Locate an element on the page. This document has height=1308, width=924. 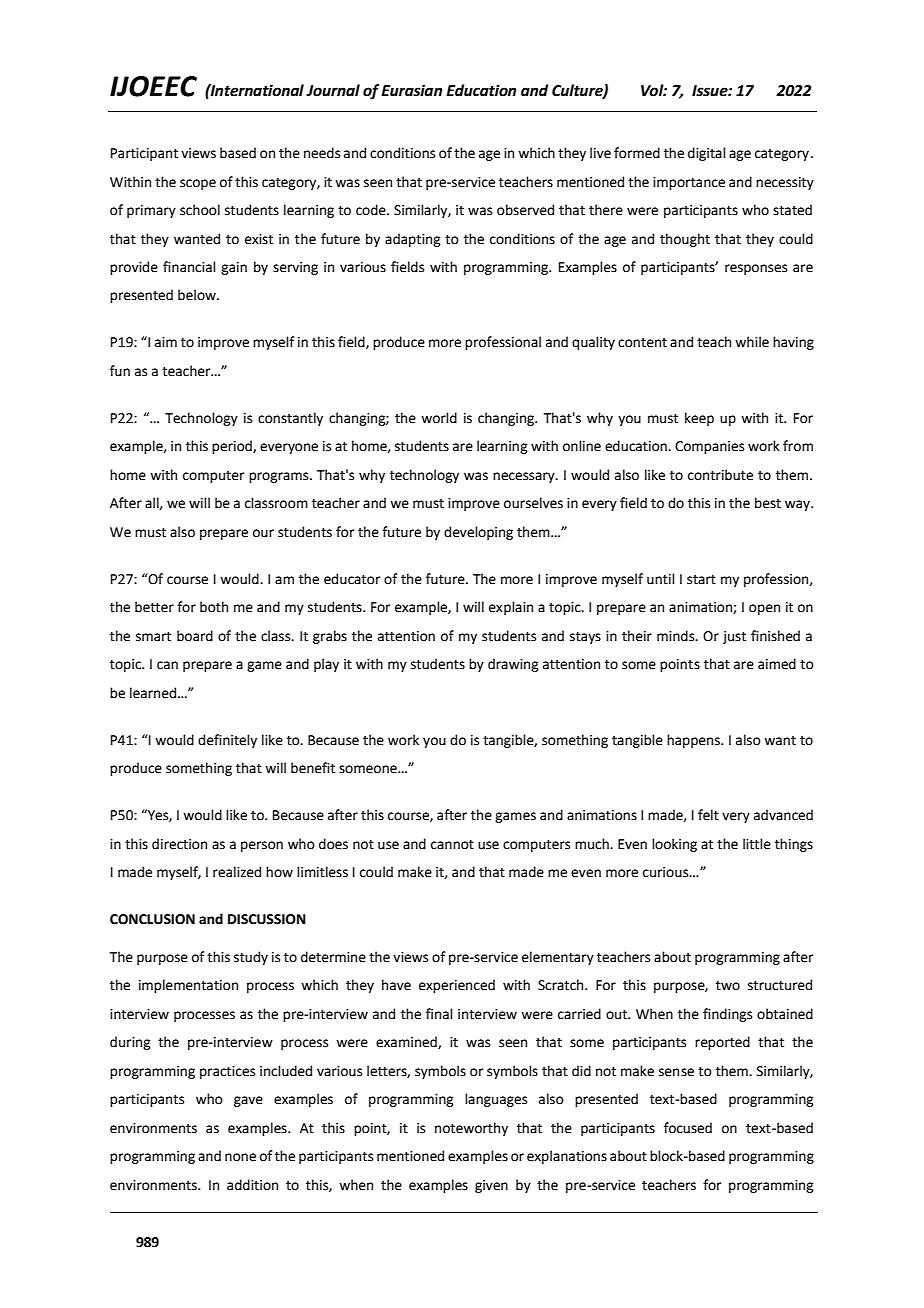
digital is located at coordinates (707, 154).
